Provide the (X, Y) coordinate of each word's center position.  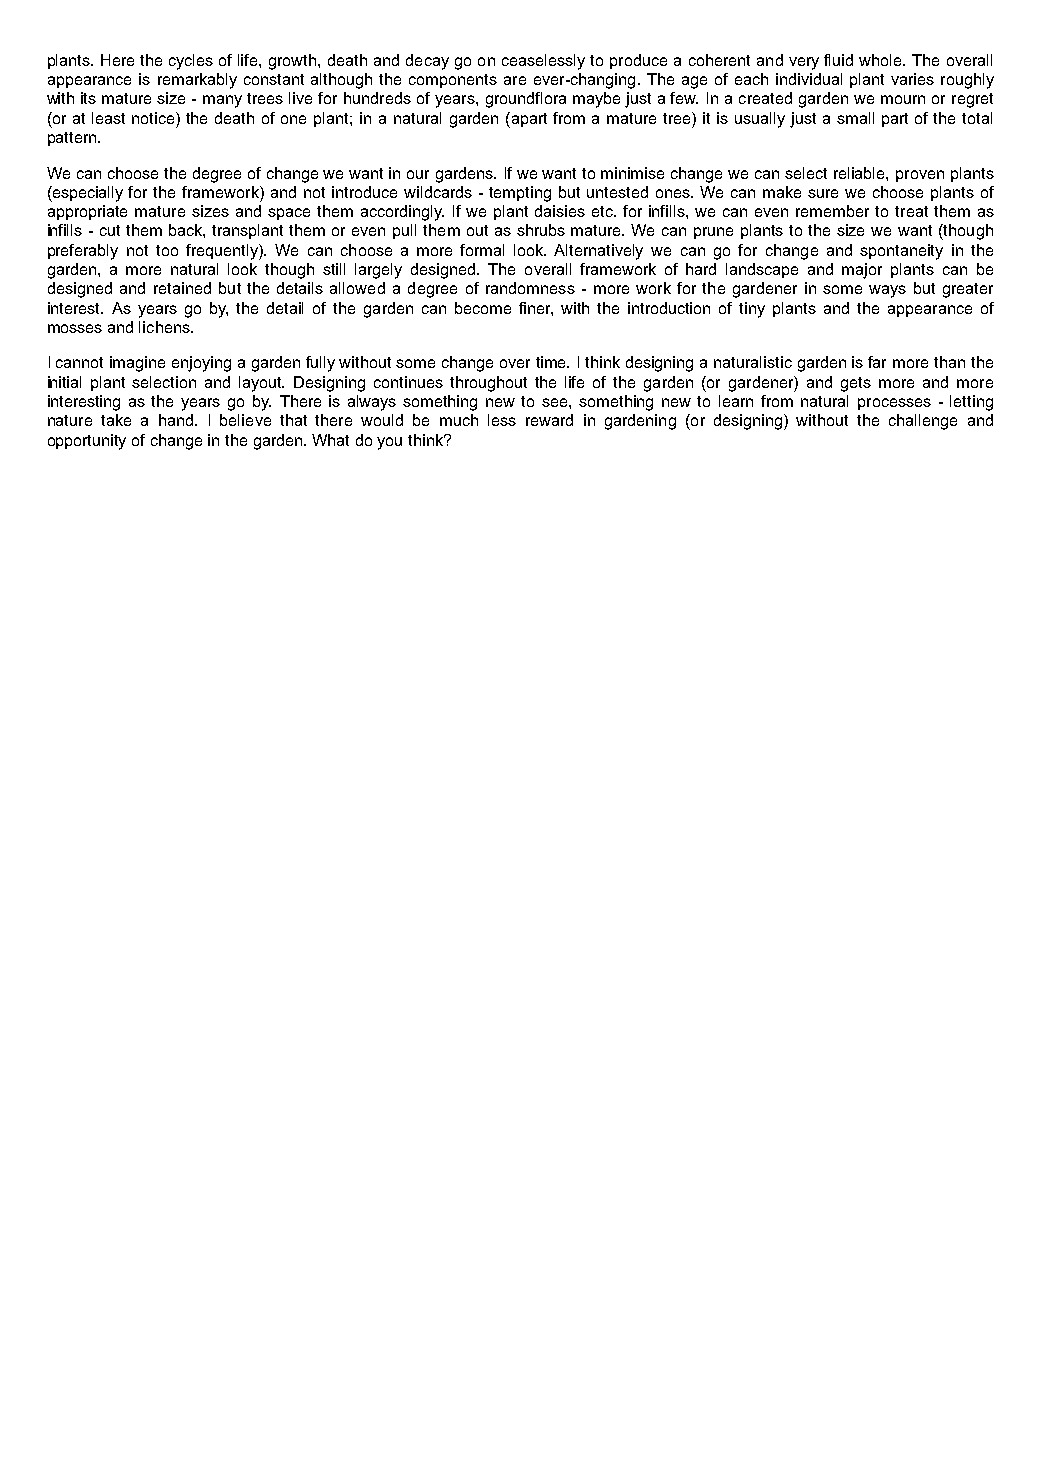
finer (536, 309)
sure (823, 193)
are (515, 80)
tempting (520, 194)
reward (549, 420)
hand (177, 420)
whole (881, 60)
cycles (191, 62)
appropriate (87, 212)
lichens (165, 327)
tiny (752, 310)
